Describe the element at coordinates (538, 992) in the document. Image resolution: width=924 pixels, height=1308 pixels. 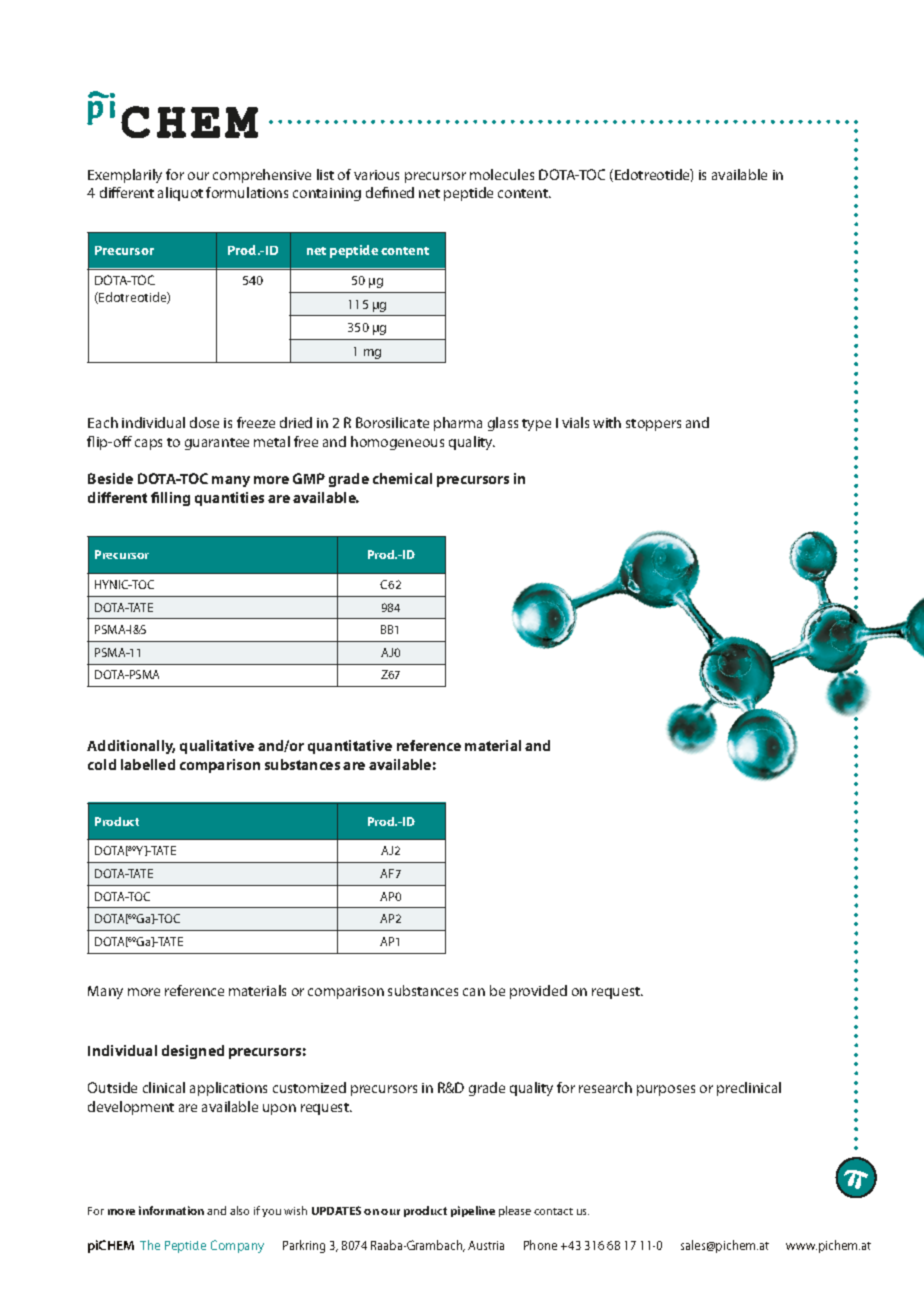
I see `provided` at that location.
